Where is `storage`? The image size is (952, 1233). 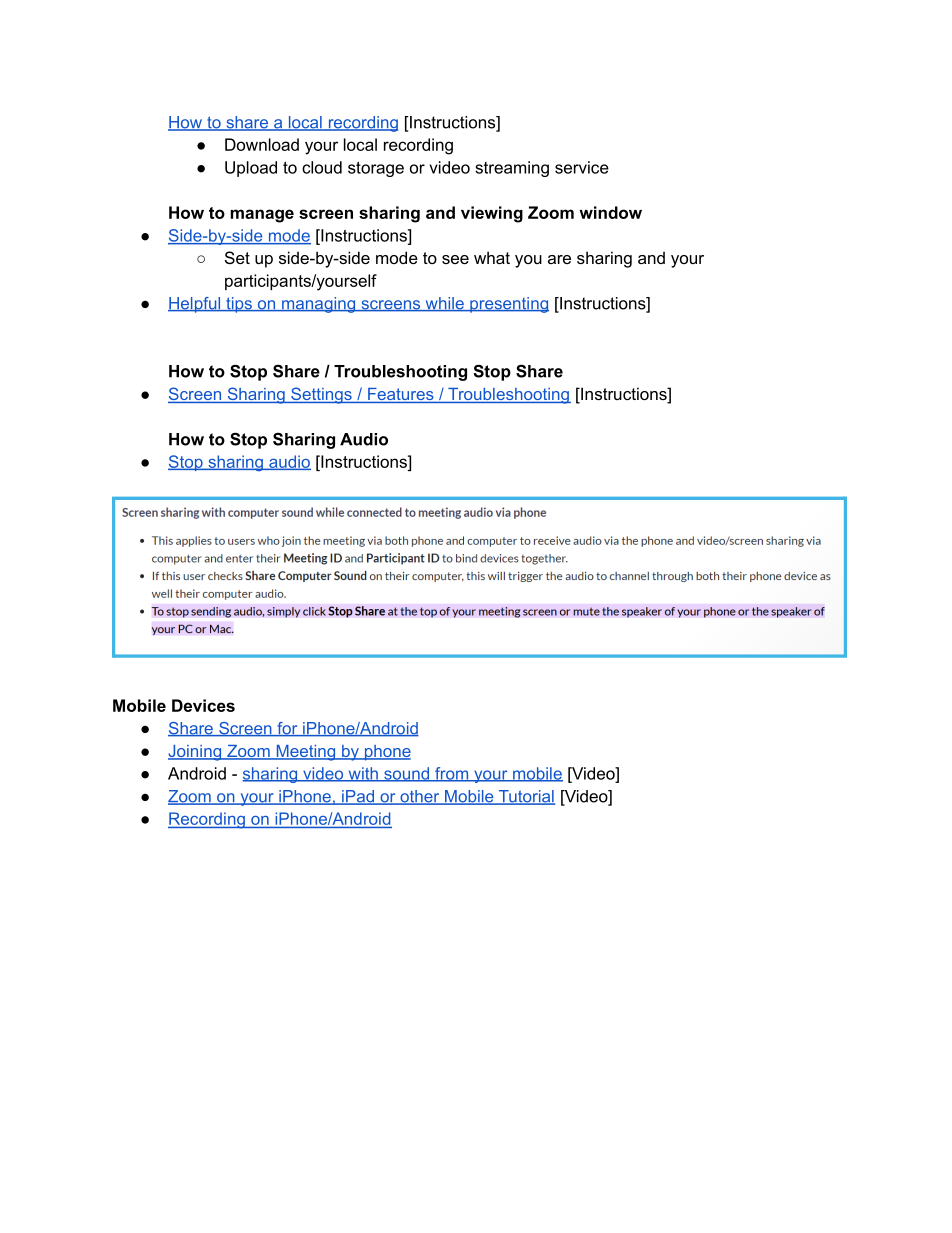 storage is located at coordinates (376, 169).
